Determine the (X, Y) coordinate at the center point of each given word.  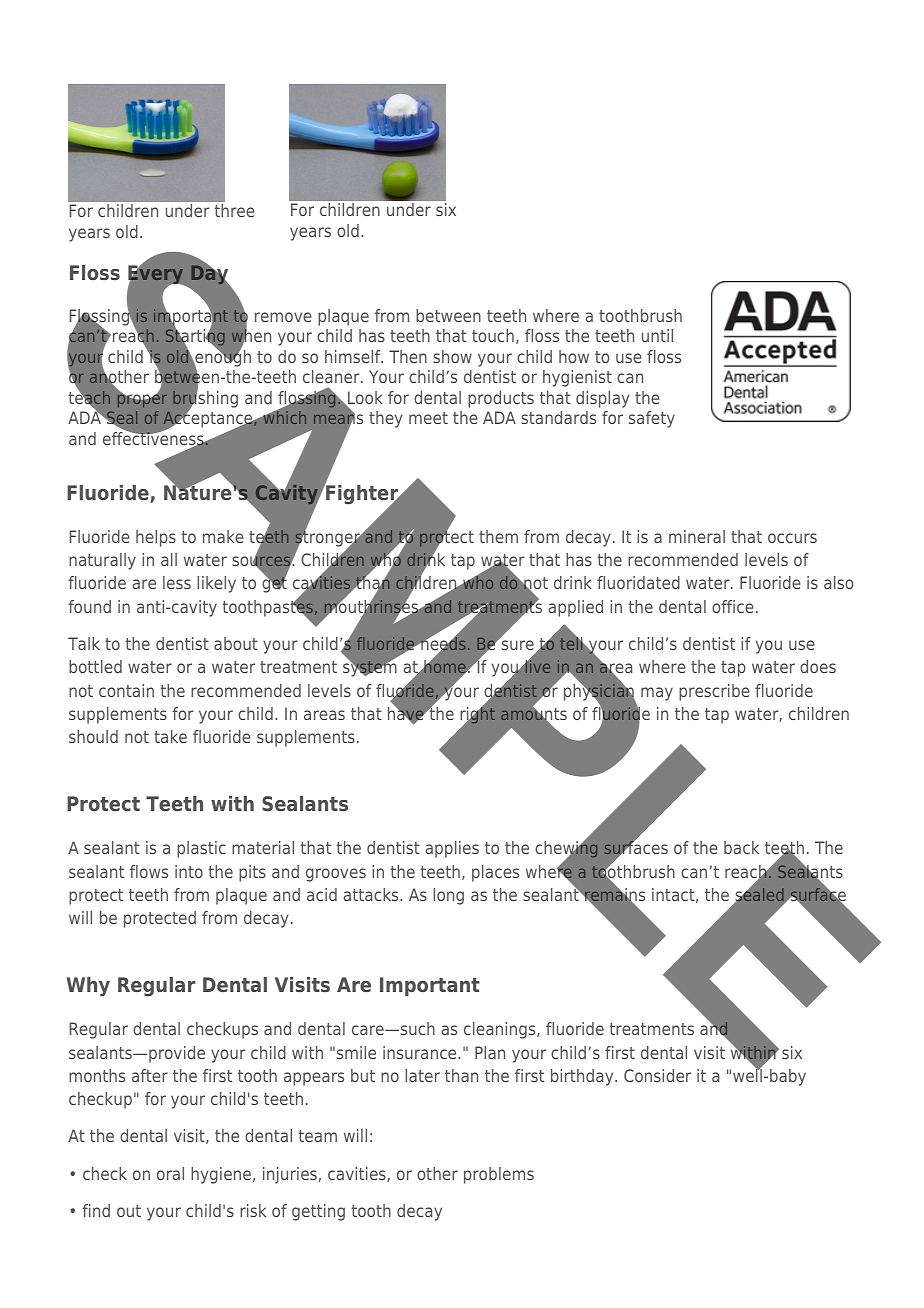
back (741, 847)
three (234, 210)
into (189, 871)
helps (156, 538)
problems (499, 1175)
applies (452, 849)
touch (493, 335)
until (657, 335)
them (498, 536)
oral (170, 1173)
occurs (792, 538)
